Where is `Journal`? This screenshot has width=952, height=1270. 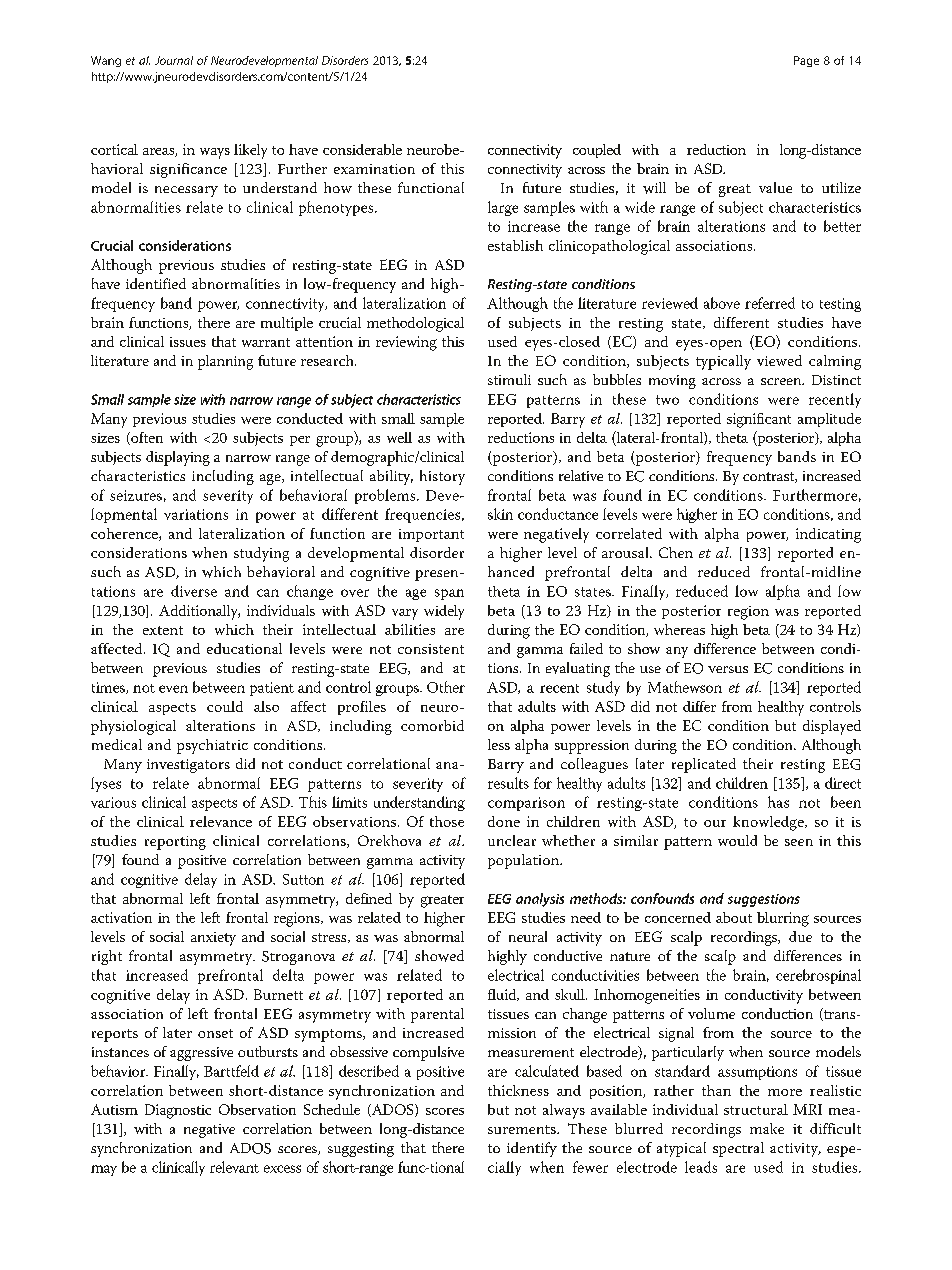 Journal is located at coordinates (174, 60).
